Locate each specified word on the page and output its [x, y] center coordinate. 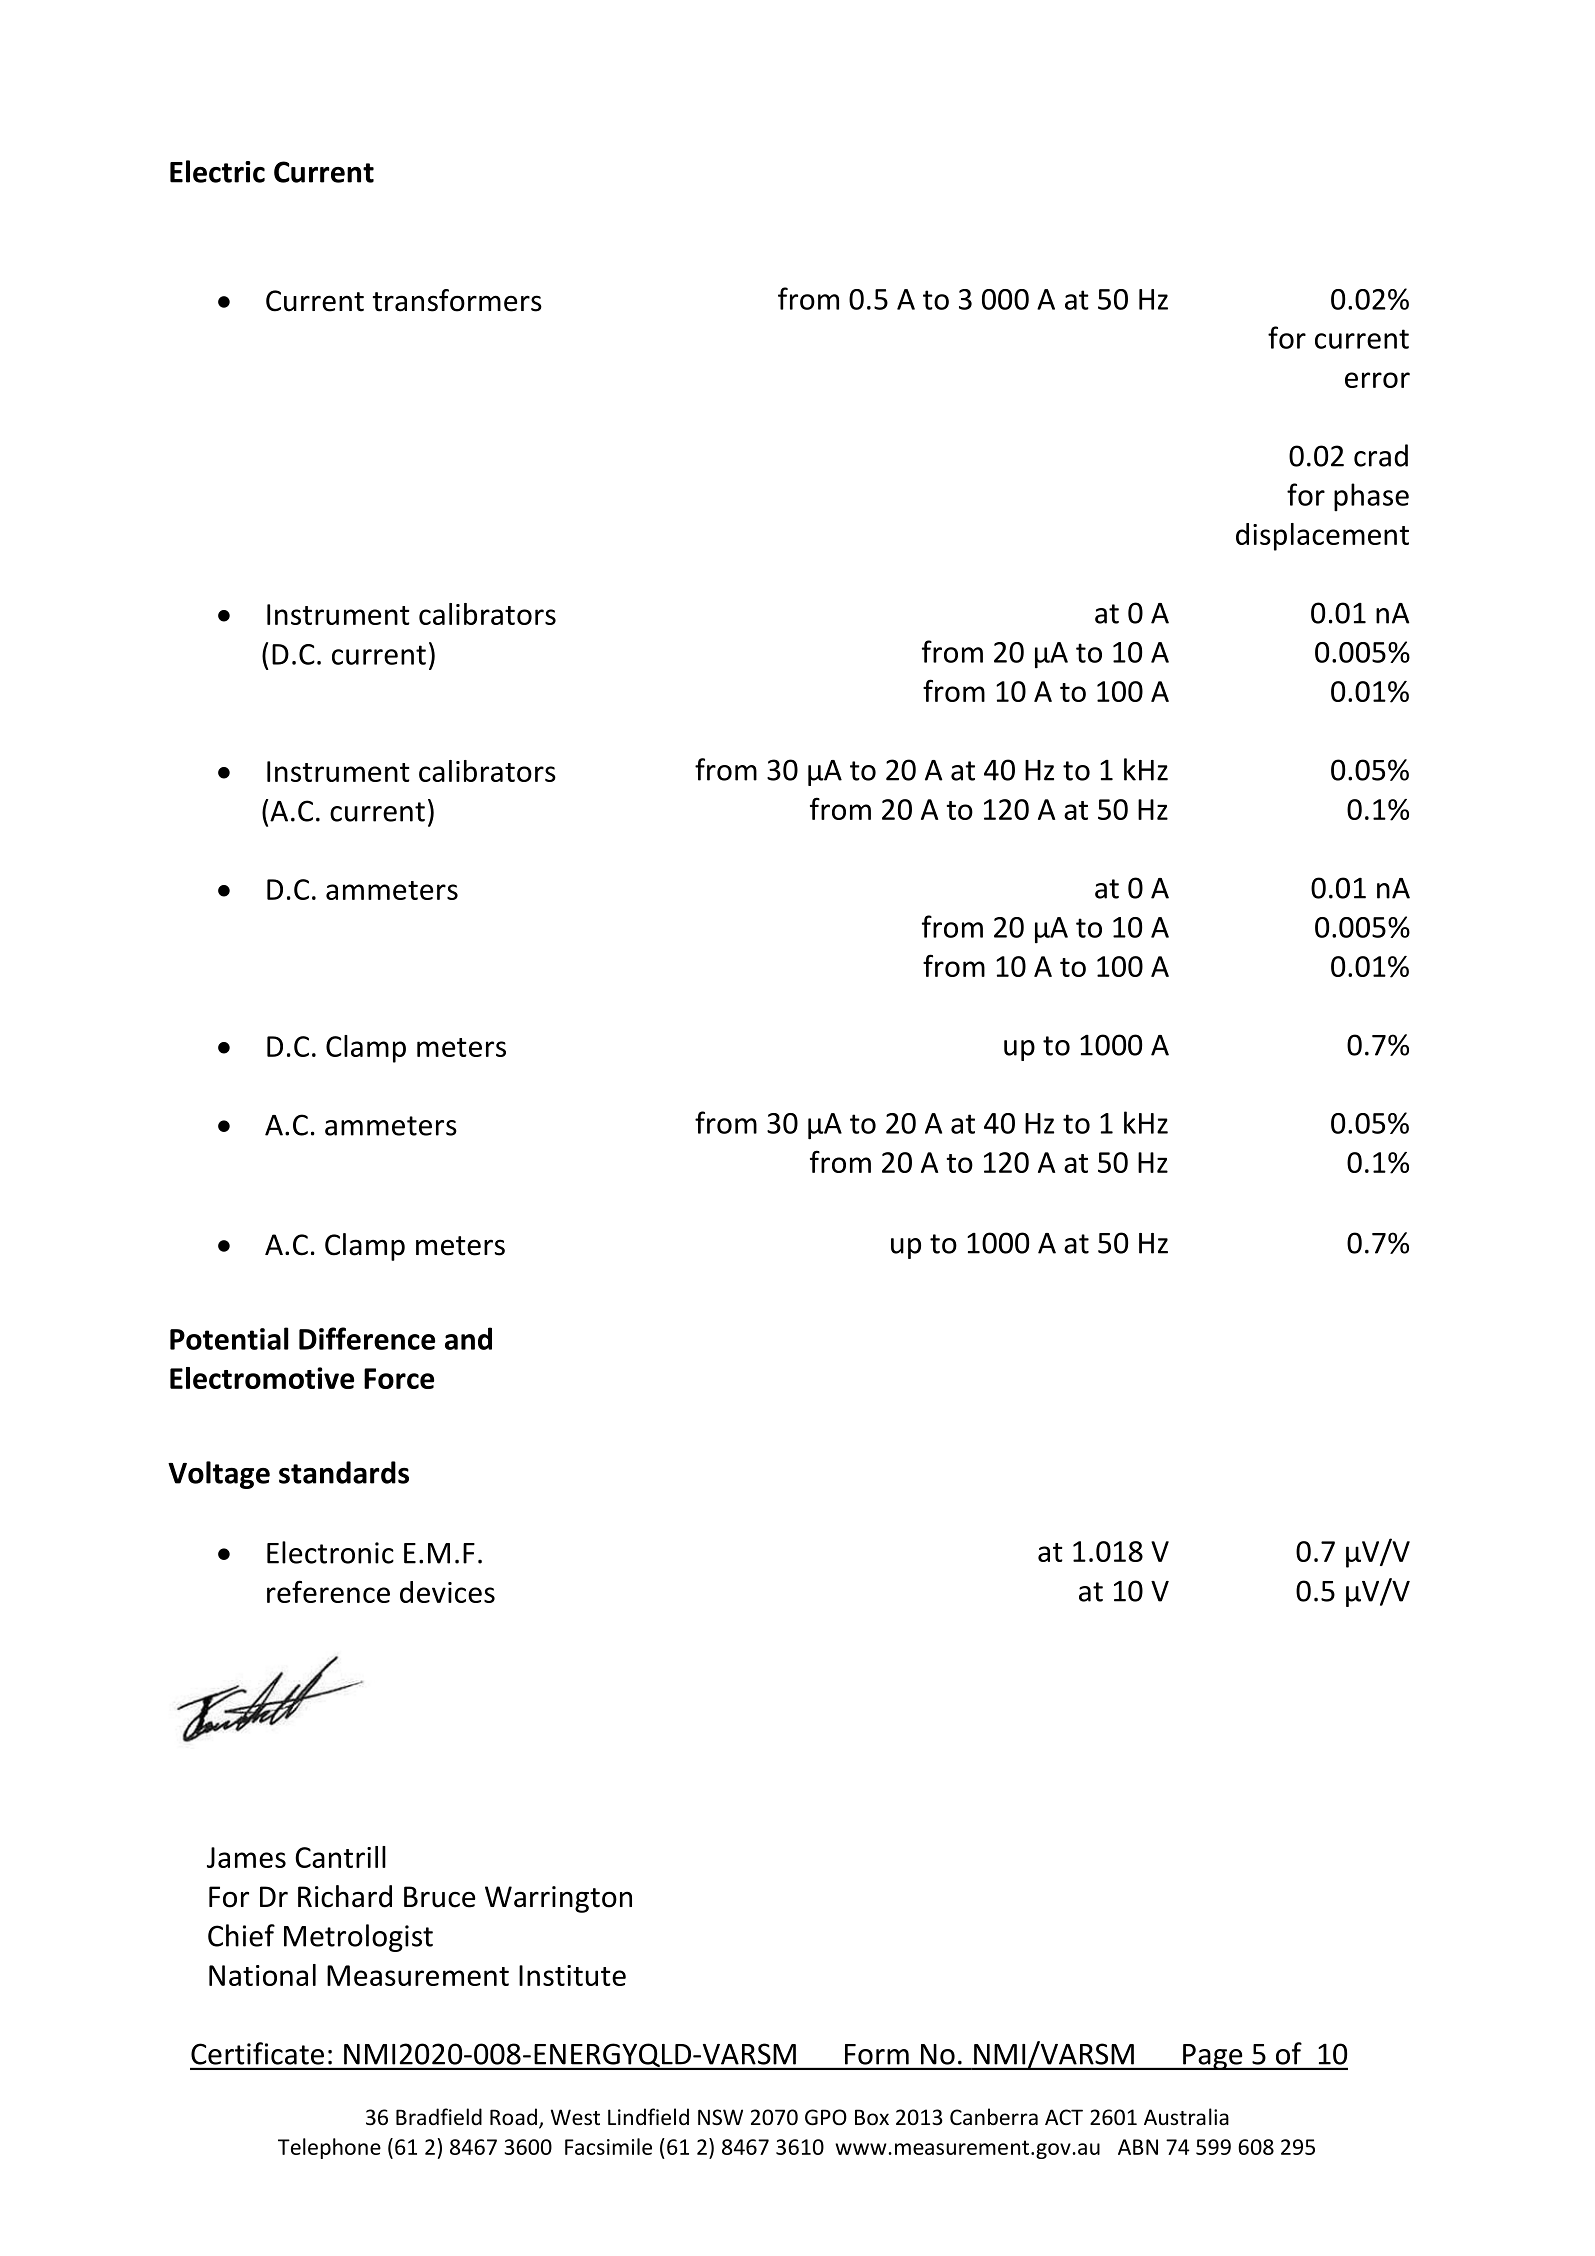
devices [447, 1592]
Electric [217, 171]
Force [399, 1378]
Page [1213, 2057]
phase [1371, 497]
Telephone [329, 2148]
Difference [367, 1338]
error [1377, 380]
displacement [1322, 537]
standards [344, 1472]
